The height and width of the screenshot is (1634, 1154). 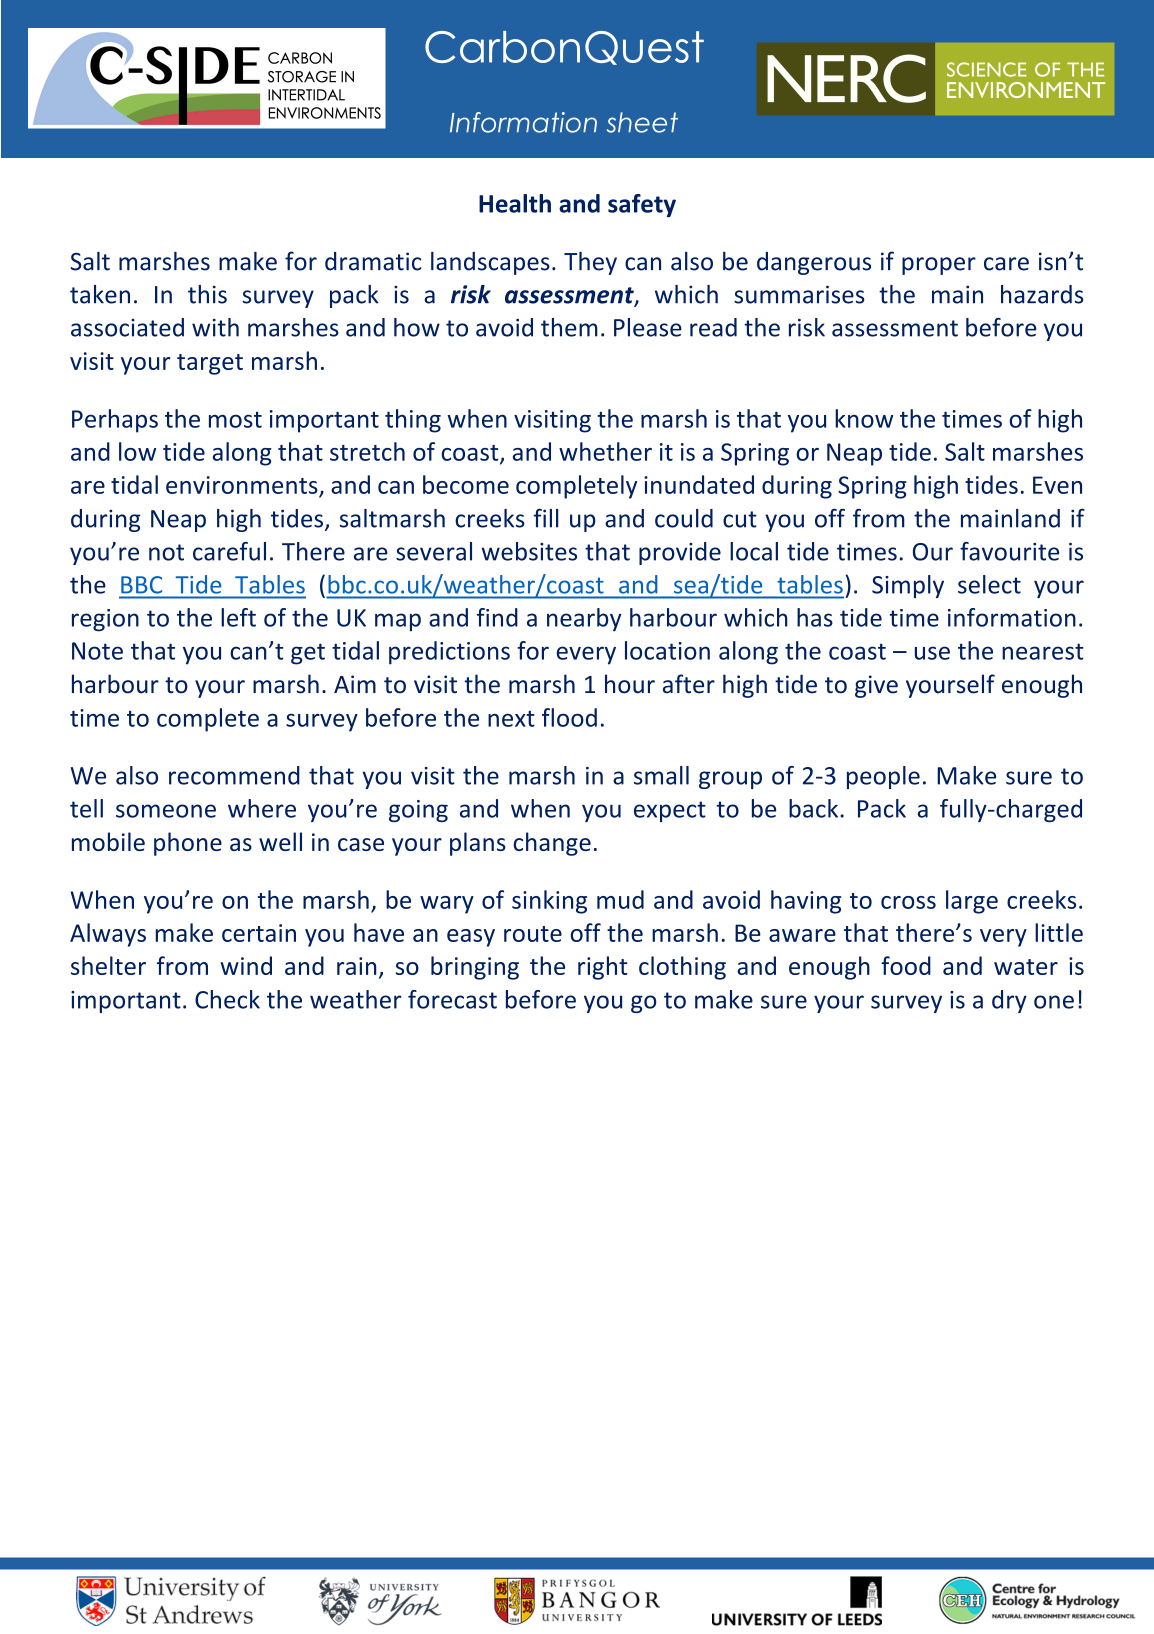 What do you see at coordinates (939, 266) in the screenshot?
I see `proper` at bounding box center [939, 266].
